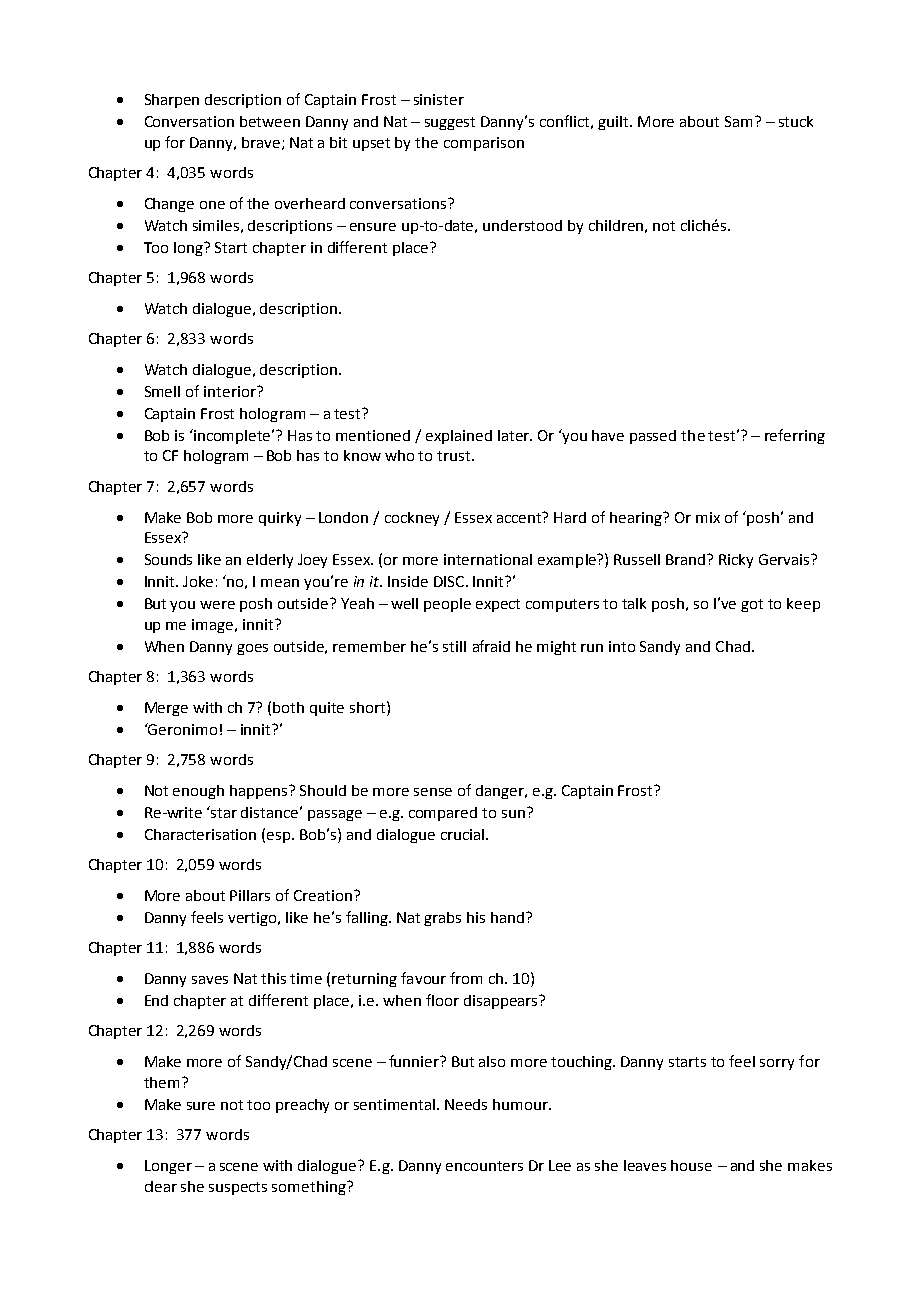  I want to click on trust, so click(455, 456).
